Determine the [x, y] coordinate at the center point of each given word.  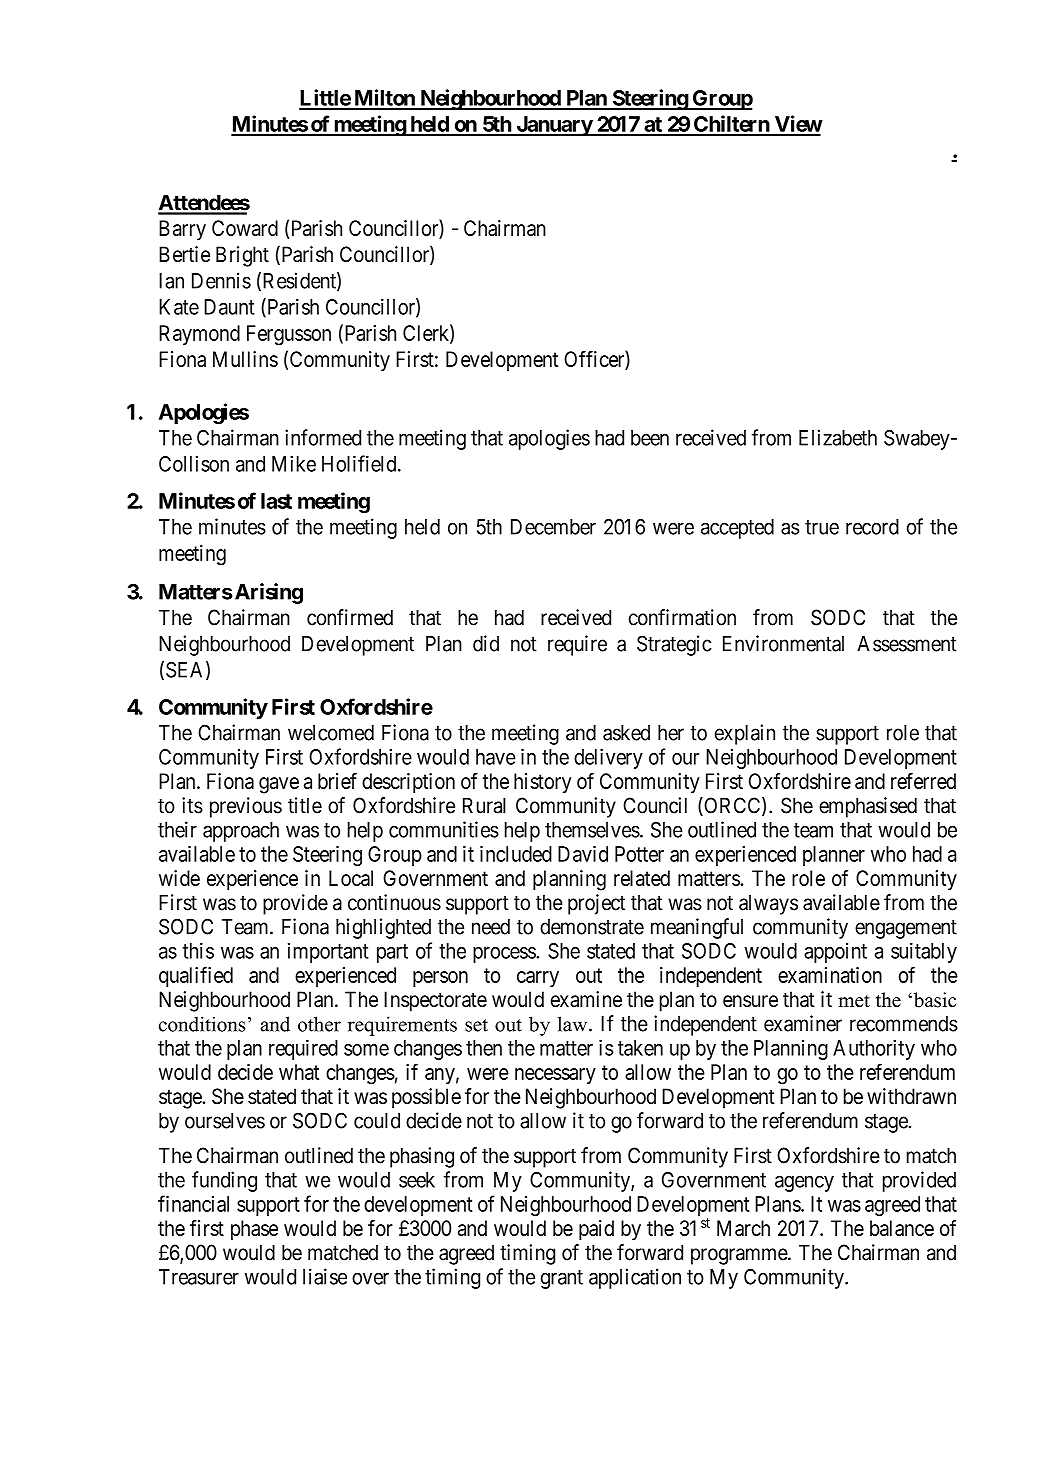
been [650, 438]
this [198, 950]
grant [562, 1279]
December [553, 527]
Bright [242, 256]
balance [902, 1228]
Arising [267, 593]
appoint [835, 953]
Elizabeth [838, 437]
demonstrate [592, 927]
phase [254, 1230]
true [822, 527]
